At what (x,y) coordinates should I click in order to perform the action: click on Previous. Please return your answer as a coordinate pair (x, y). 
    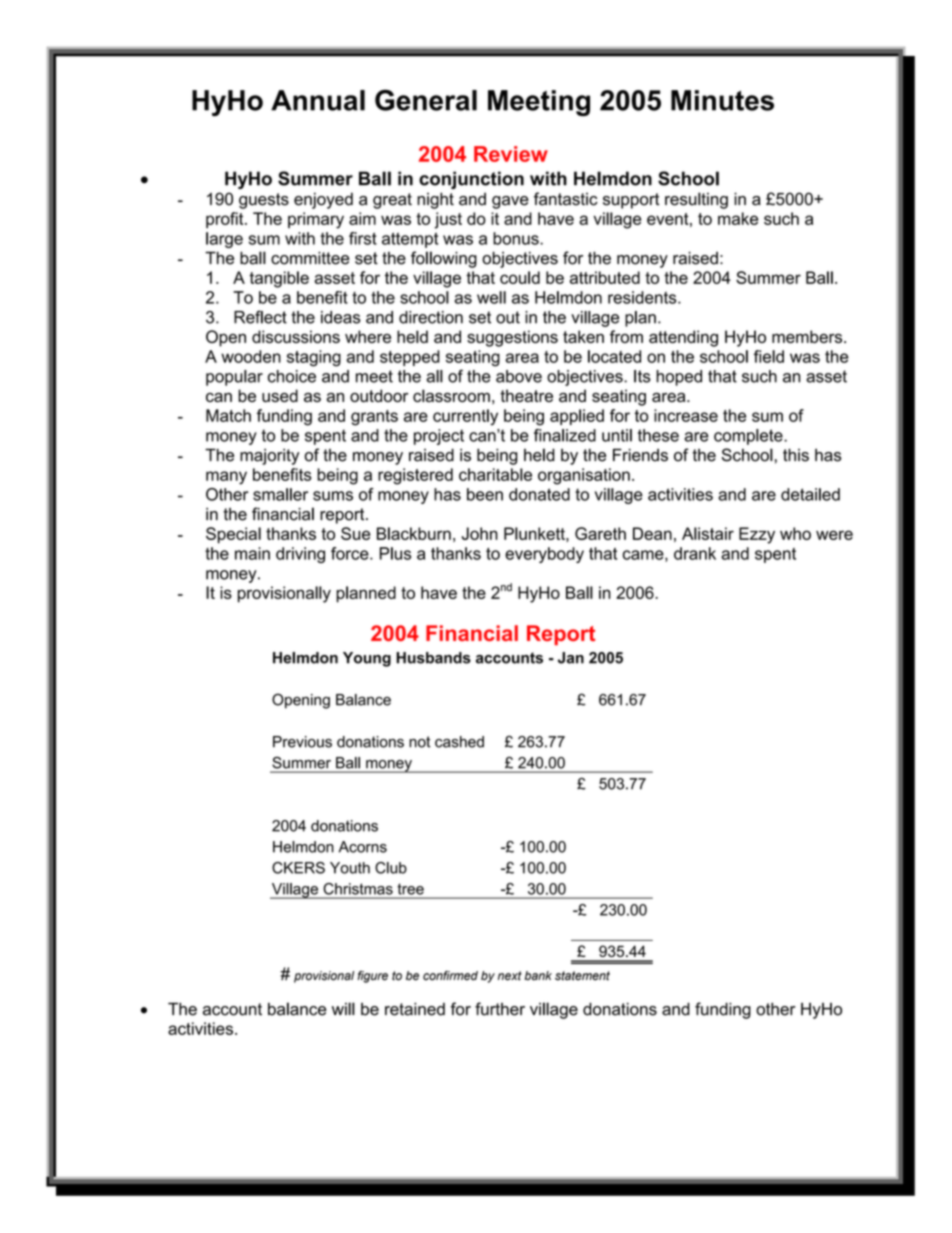
    Looking at the image, I should click on (302, 742).
